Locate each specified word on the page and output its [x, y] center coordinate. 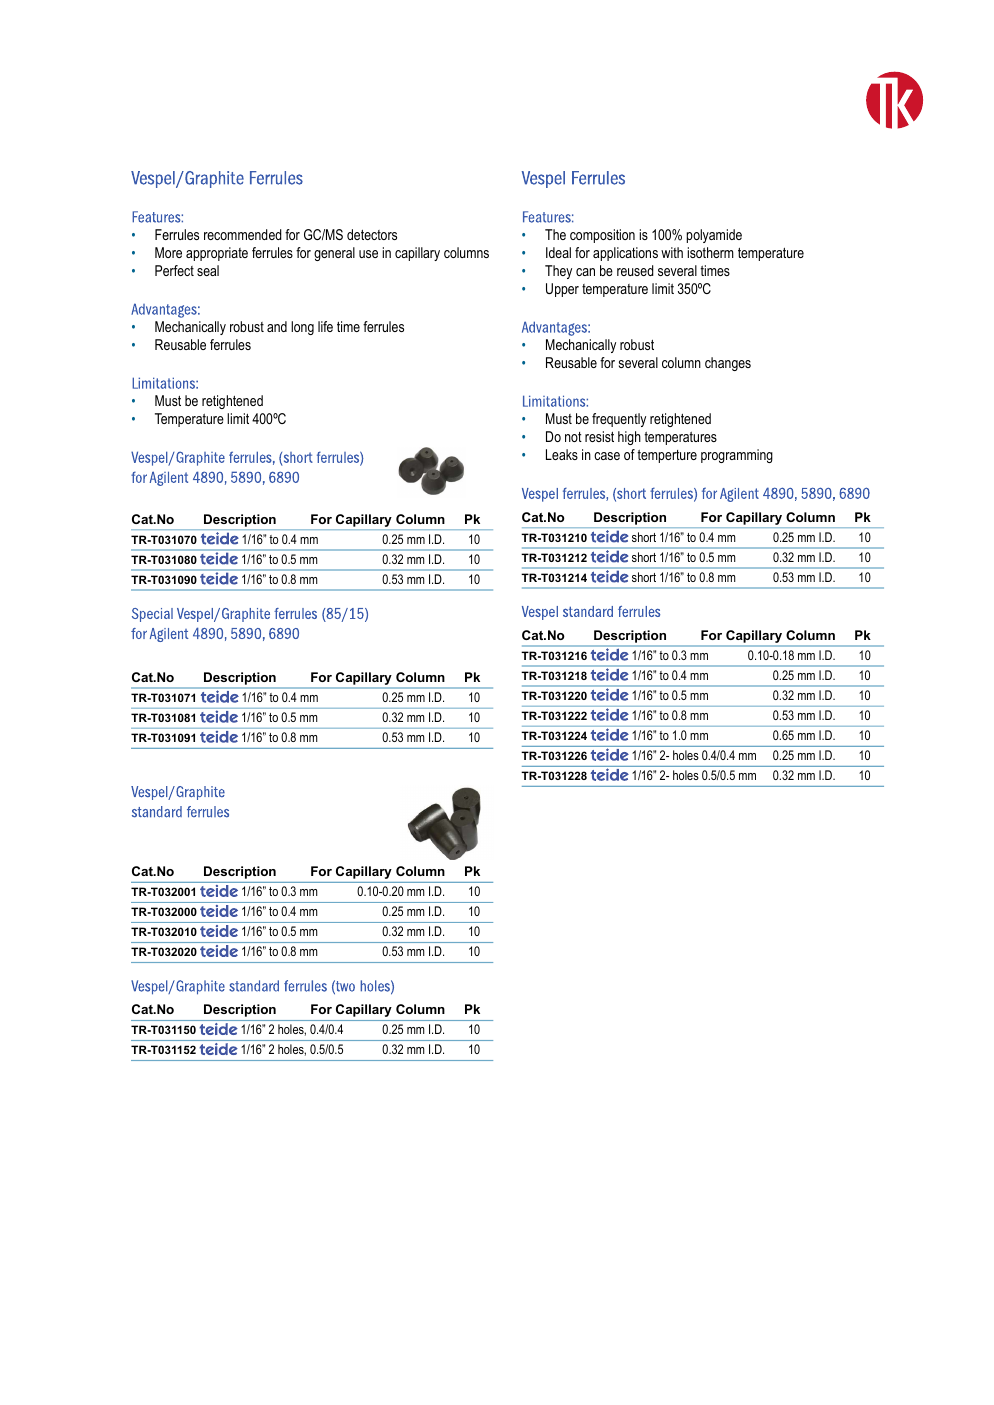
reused [635, 270]
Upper [562, 290]
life [325, 326]
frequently [619, 420]
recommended [243, 234]
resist [599, 436]
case [607, 456]
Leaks [562, 454]
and [277, 326]
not [573, 437]
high [629, 438]
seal [208, 270]
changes [728, 364]
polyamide [714, 236]
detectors [372, 234]
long [302, 328]
